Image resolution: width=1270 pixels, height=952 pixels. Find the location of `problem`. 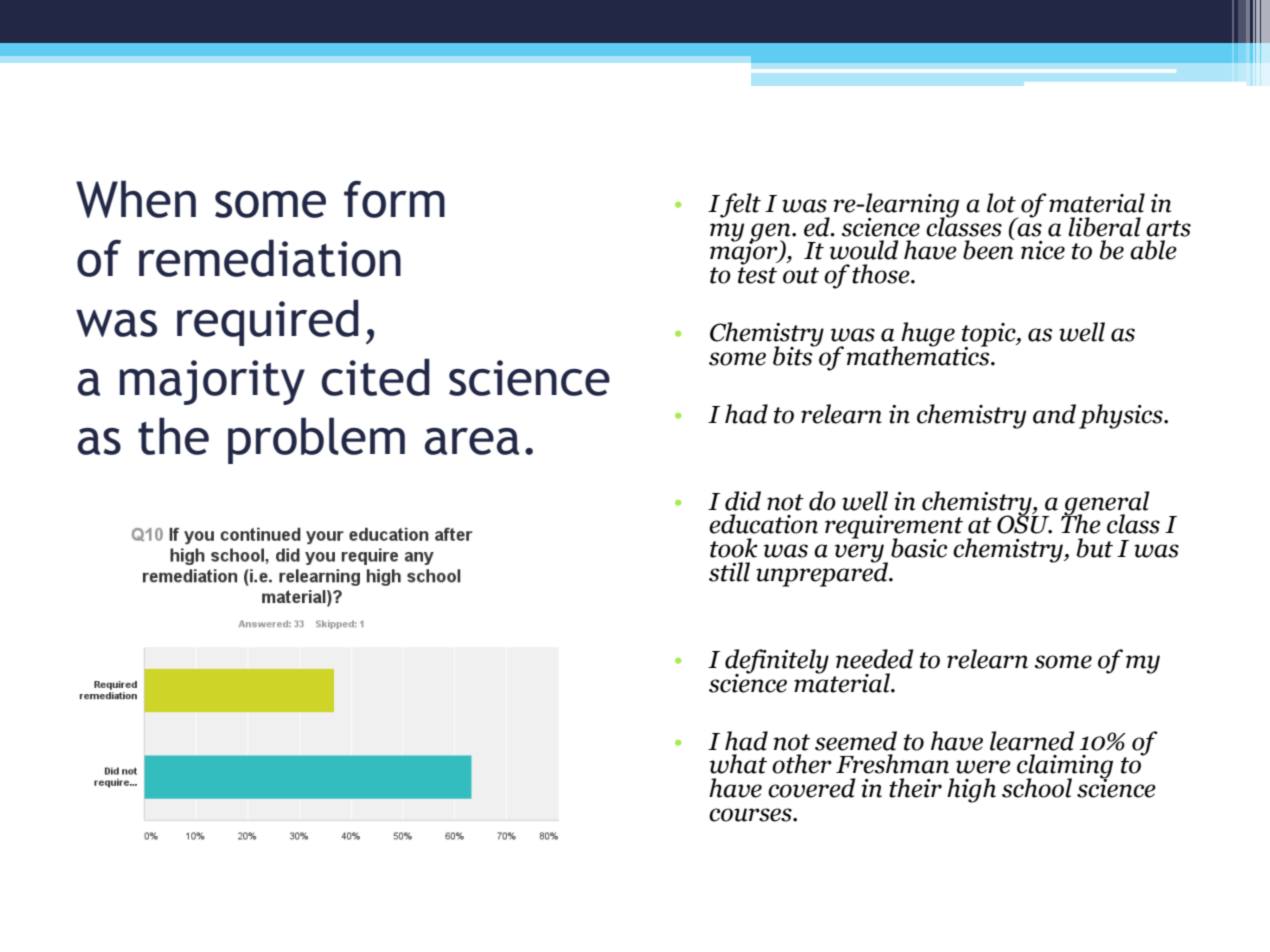

problem is located at coordinates (316, 440).
